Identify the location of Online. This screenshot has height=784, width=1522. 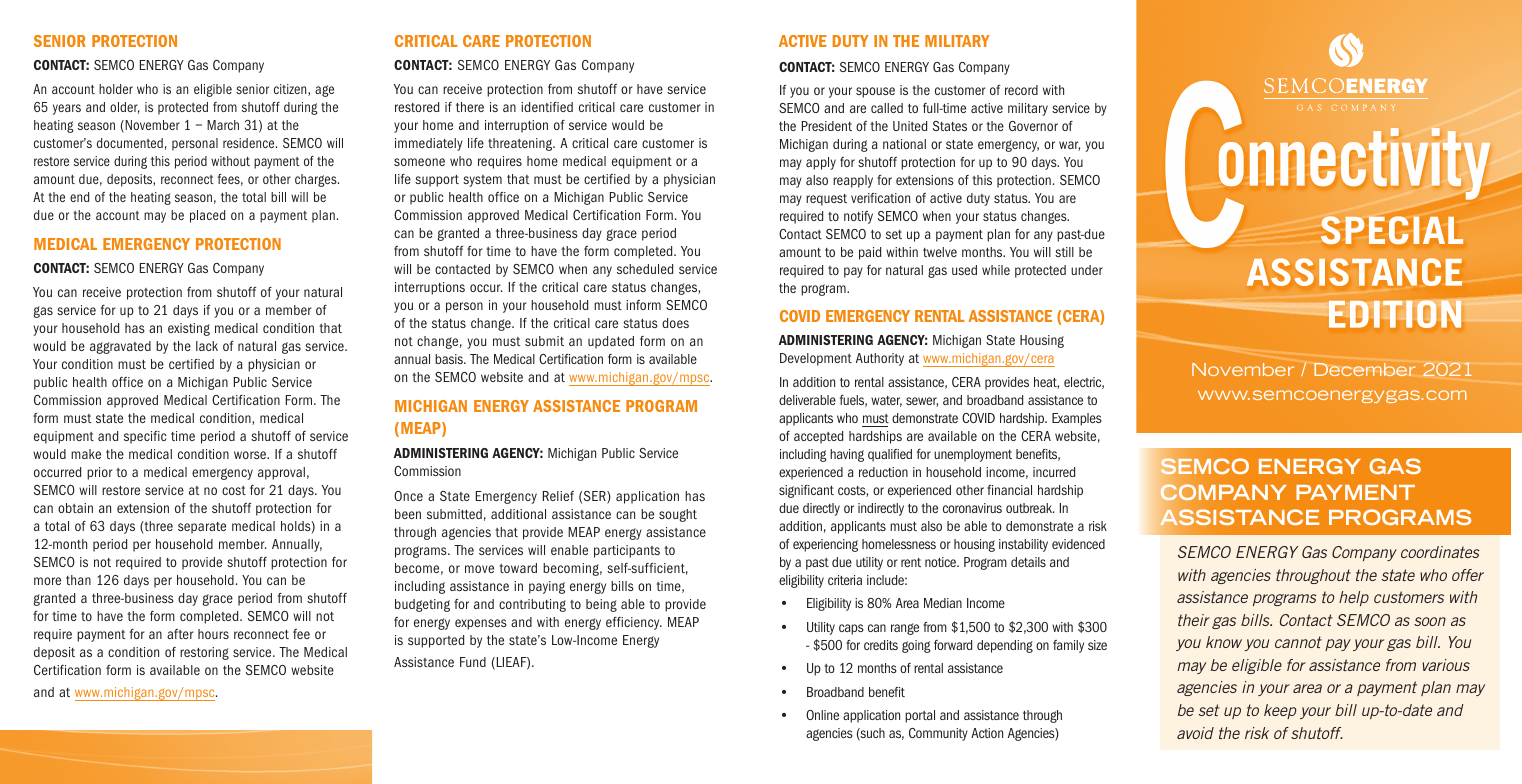
(822, 715).
